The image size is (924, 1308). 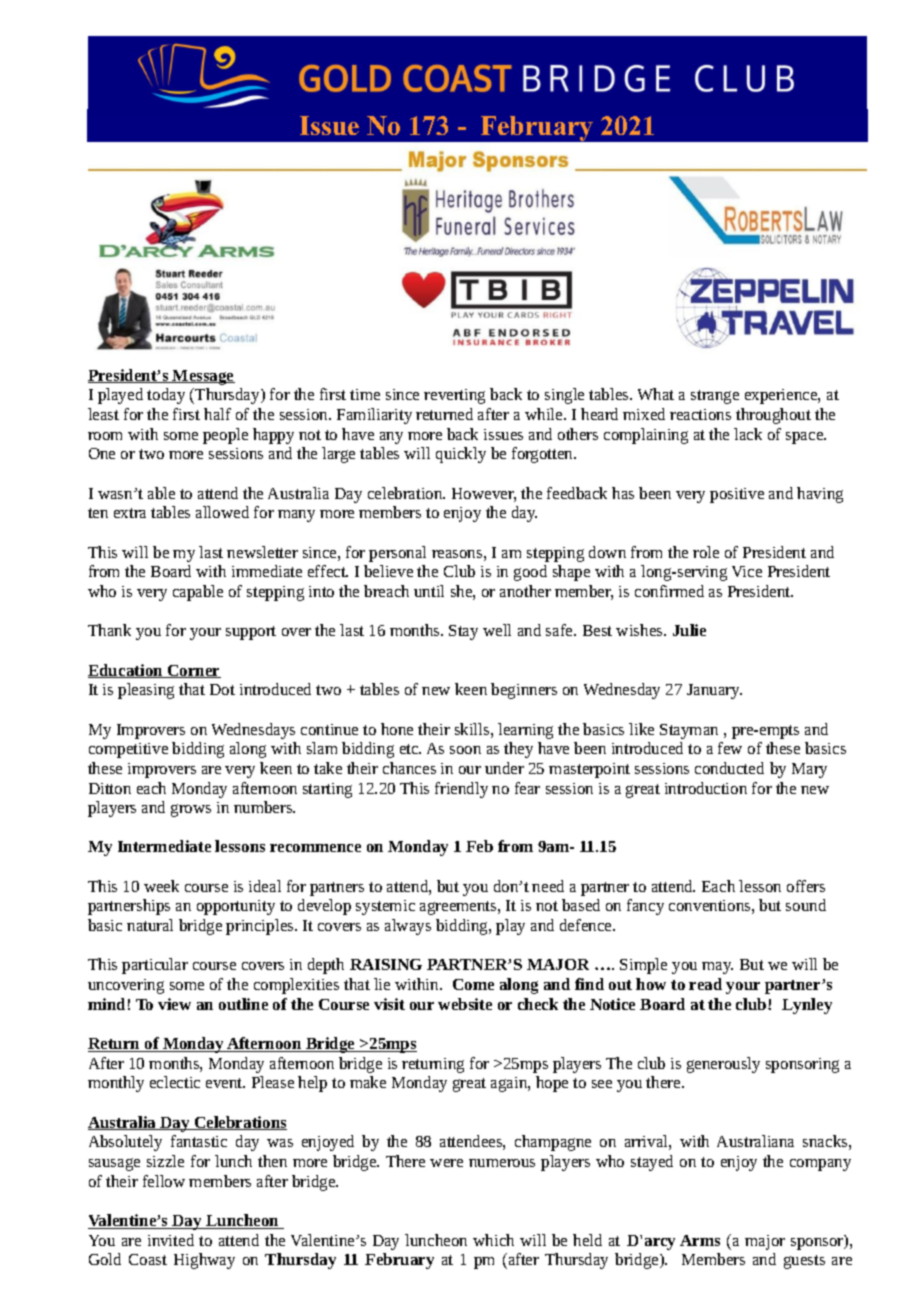 I want to click on invited, so click(x=171, y=1240).
